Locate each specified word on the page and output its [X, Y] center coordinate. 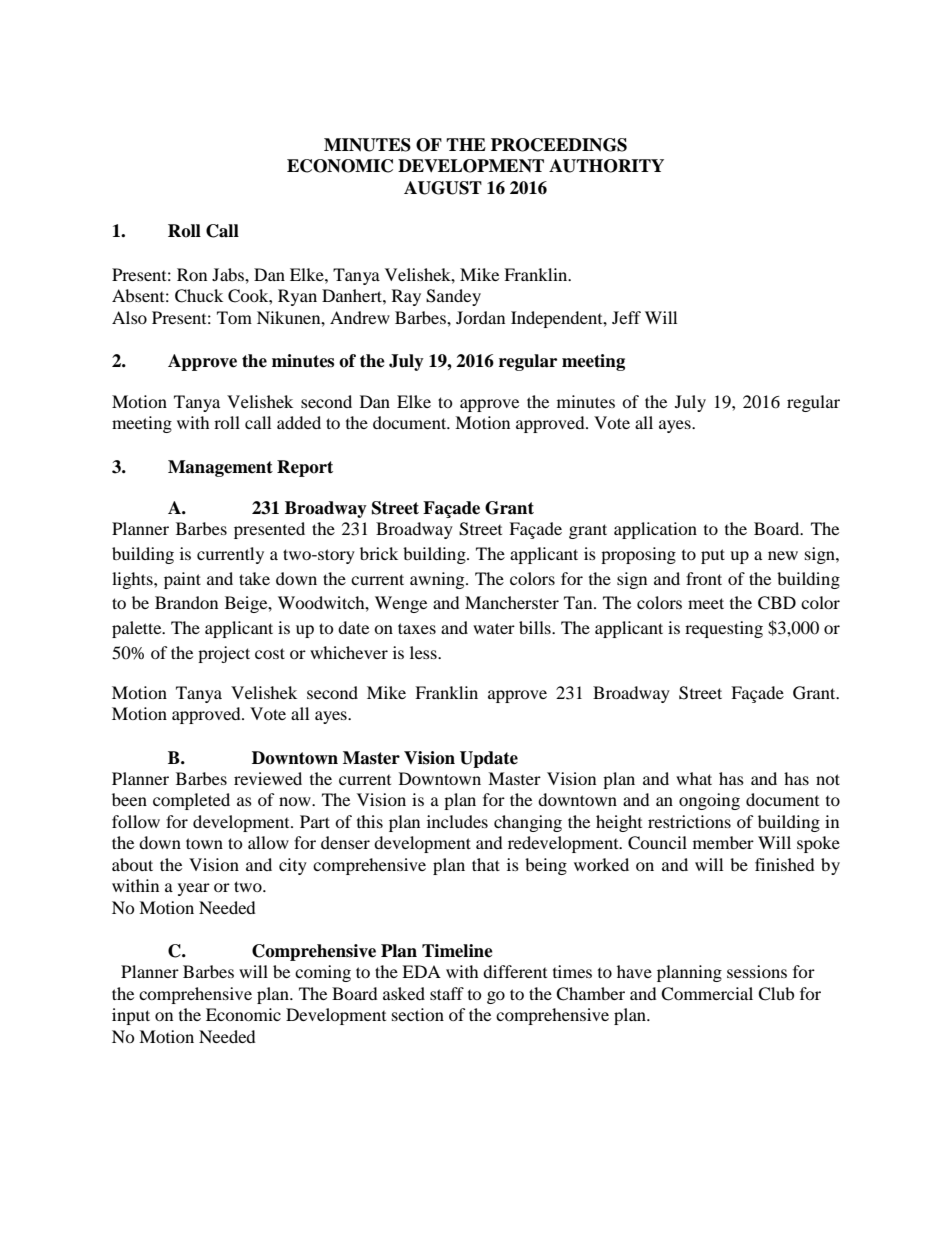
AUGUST [443, 188]
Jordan [480, 317]
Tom [234, 317]
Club [776, 994]
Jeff [626, 317]
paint [182, 580]
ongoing [709, 801]
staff [447, 993]
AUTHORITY [606, 166]
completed [191, 801]
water [494, 628]
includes [457, 821]
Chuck [199, 296]
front [704, 578]
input [131, 1016]
